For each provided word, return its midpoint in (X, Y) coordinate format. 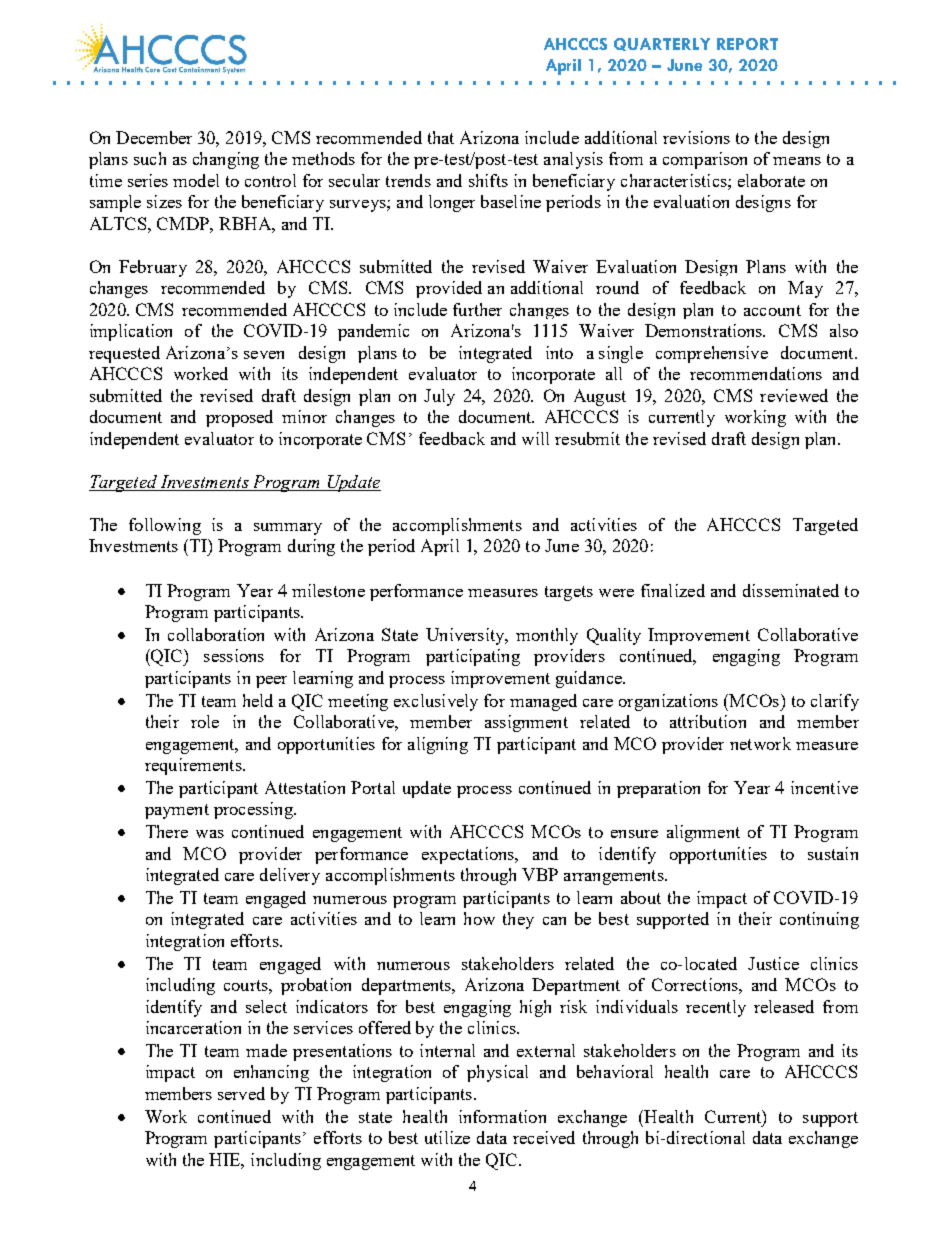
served (241, 1093)
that (441, 137)
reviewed (794, 395)
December (154, 137)
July (439, 397)
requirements (194, 766)
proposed (239, 418)
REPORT (747, 44)
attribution (708, 721)
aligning (438, 745)
